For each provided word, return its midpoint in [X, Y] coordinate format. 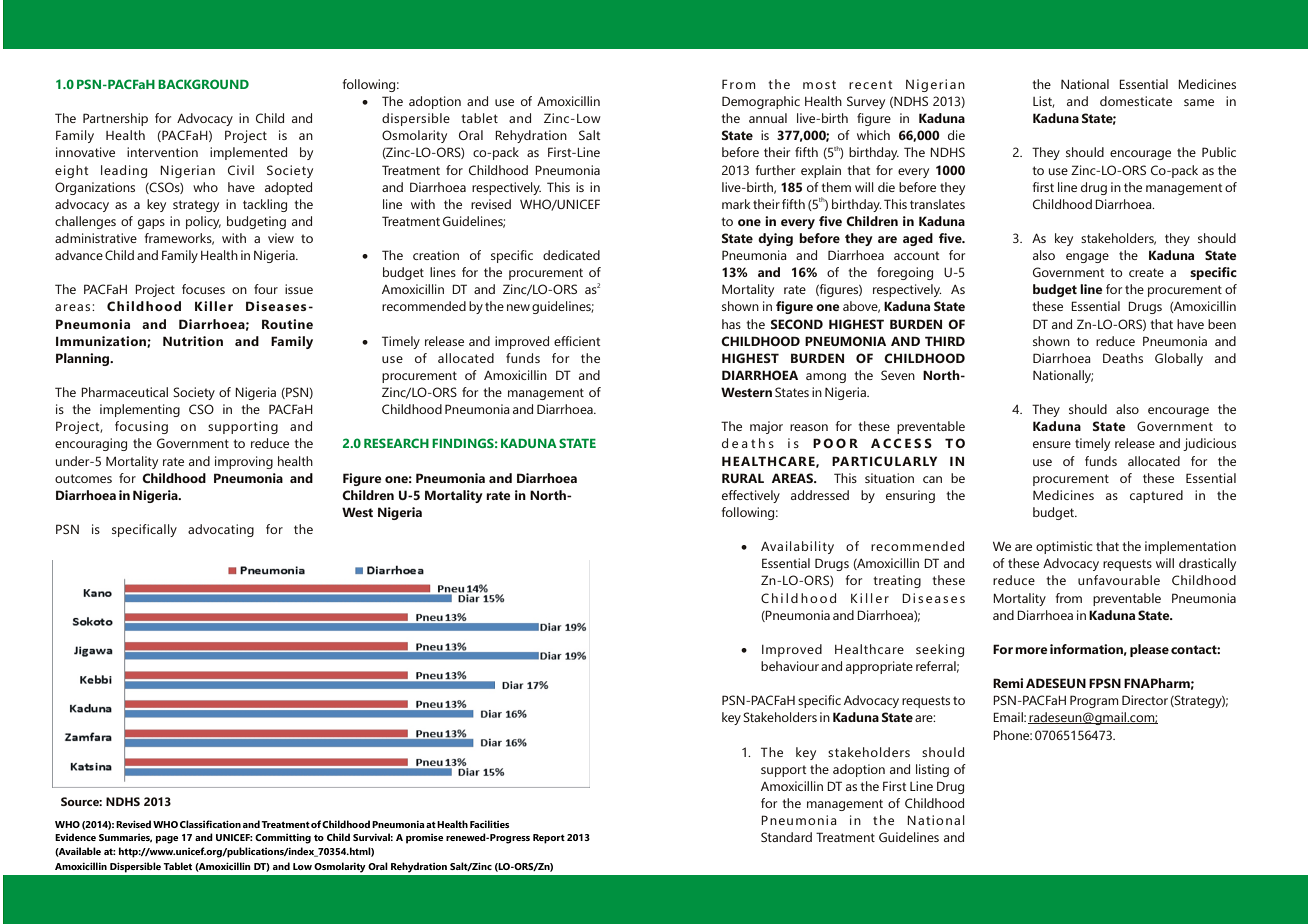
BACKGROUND [203, 84]
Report [549, 839]
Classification [210, 824]
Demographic [761, 102]
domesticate [1136, 101]
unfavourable [1119, 580]
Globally [1179, 359]
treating [897, 581]
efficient [577, 341]
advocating [221, 530]
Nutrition [193, 341]
